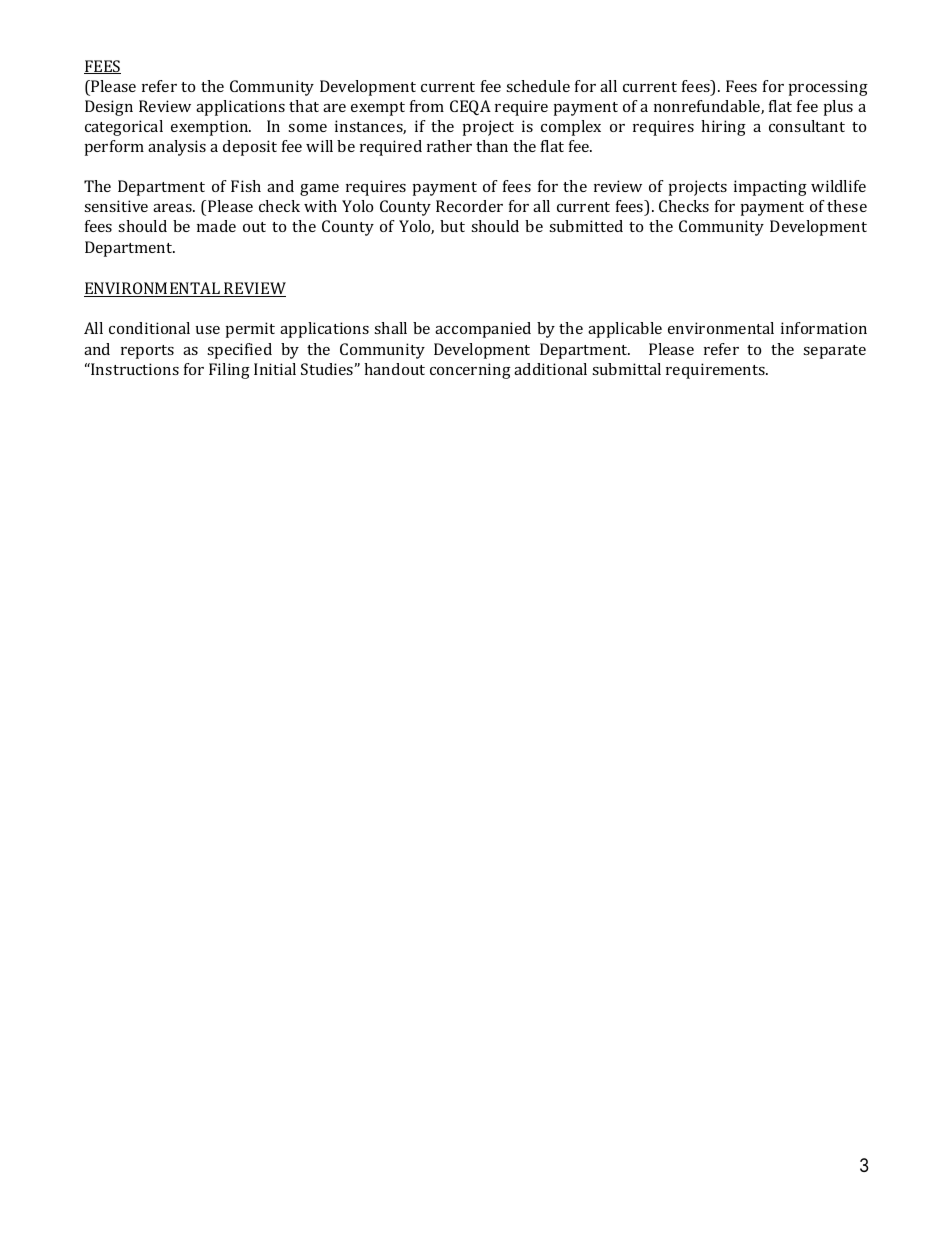 This screenshot has width=952, height=1233. Describe the element at coordinates (470, 371) in the screenshot. I see `concerning` at that location.
